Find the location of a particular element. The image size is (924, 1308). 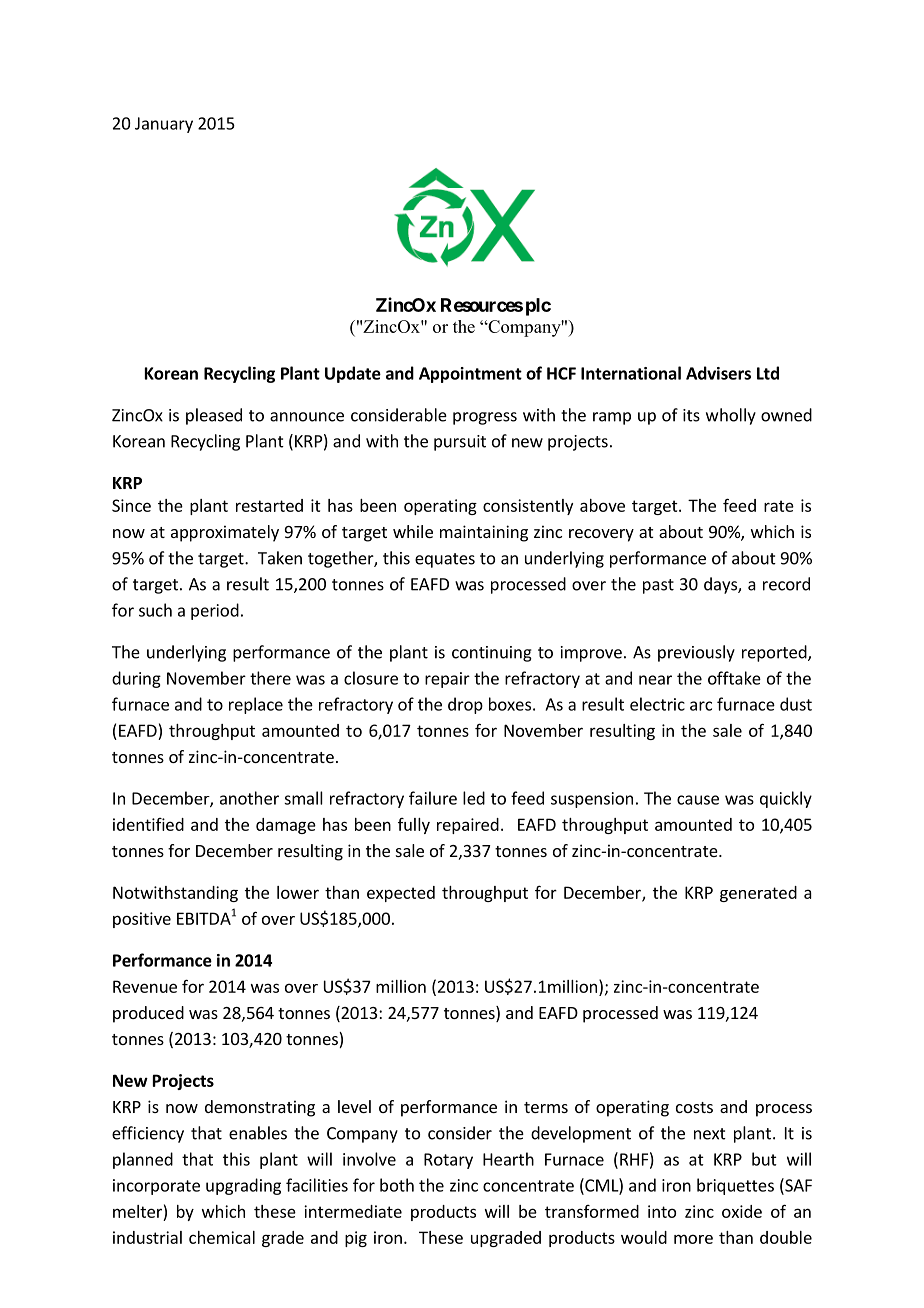

expected is located at coordinates (401, 894).
